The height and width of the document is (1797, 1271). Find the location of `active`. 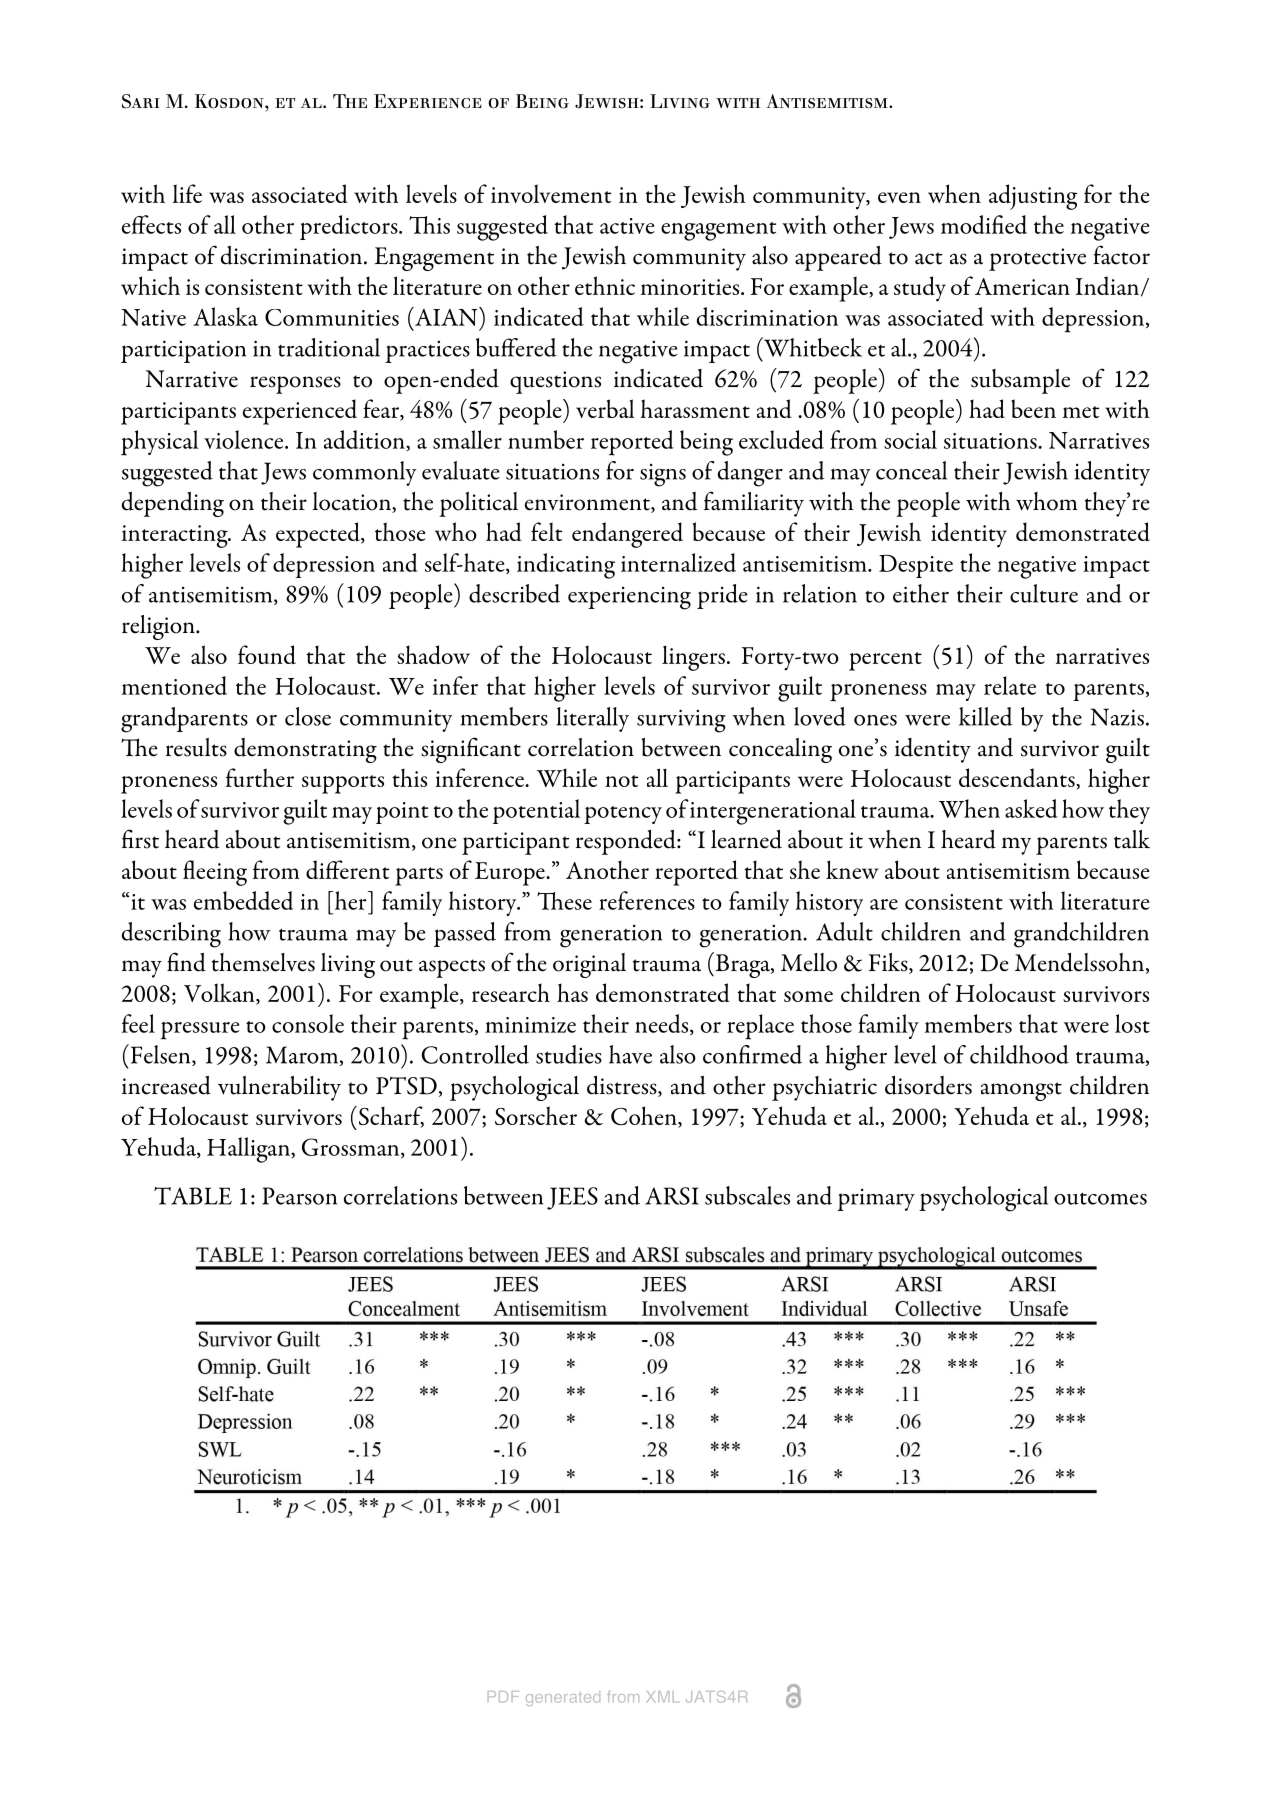

active is located at coordinates (627, 226).
